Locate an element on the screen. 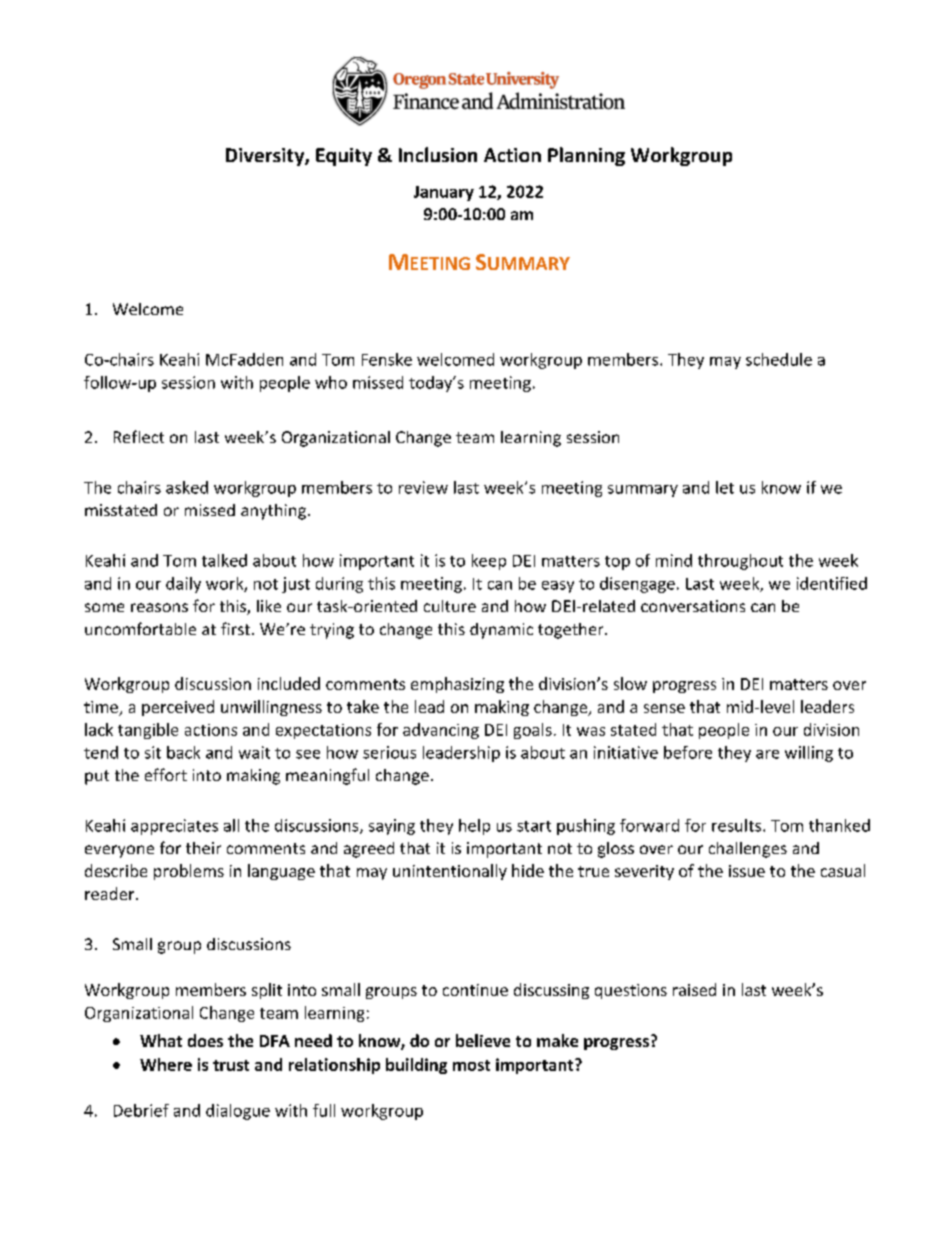 The width and height of the screenshot is (952, 1233). Planning is located at coordinates (586, 156).
